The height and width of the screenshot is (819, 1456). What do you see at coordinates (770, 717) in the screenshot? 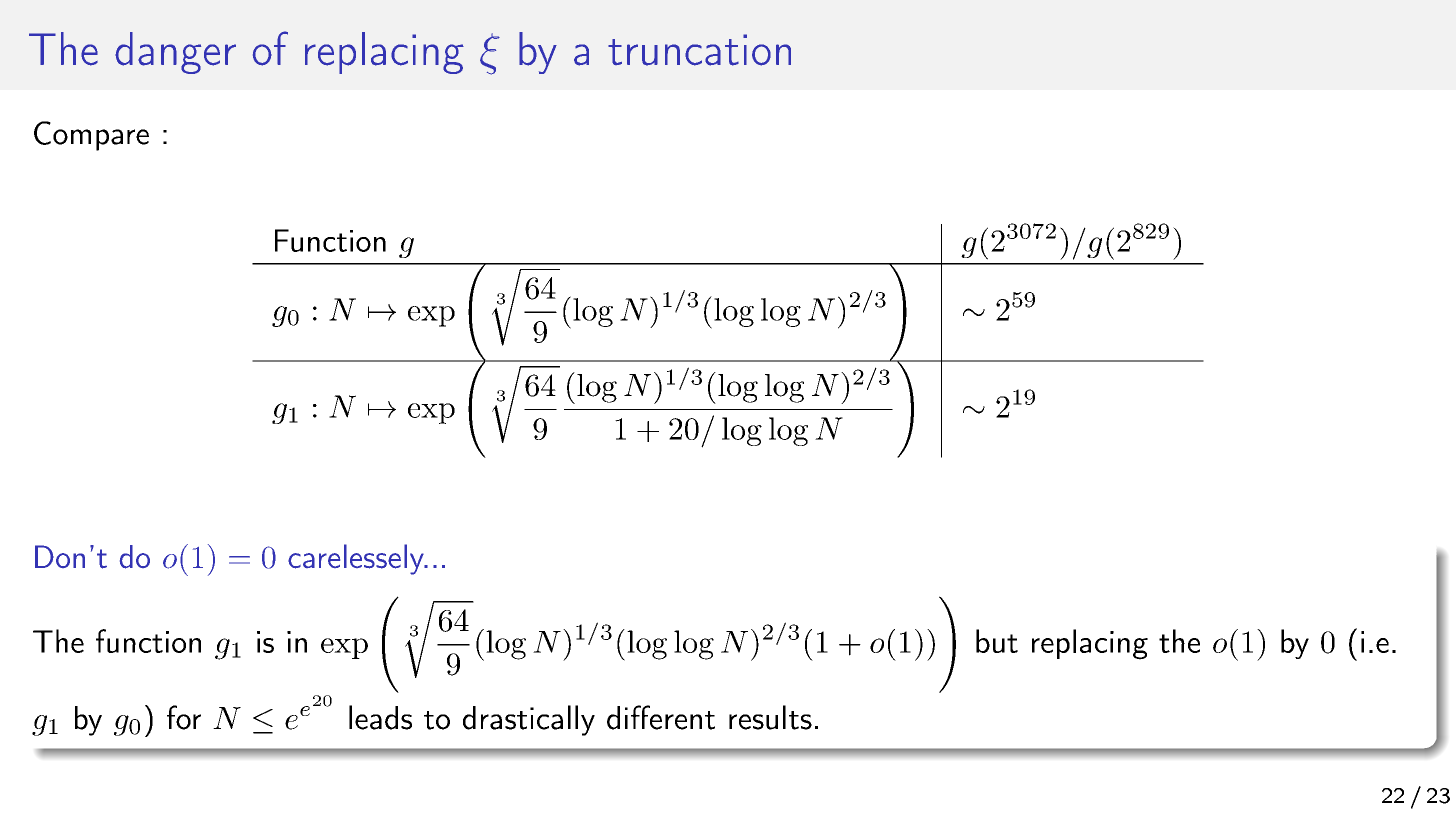
I see `results` at bounding box center [770, 717].
